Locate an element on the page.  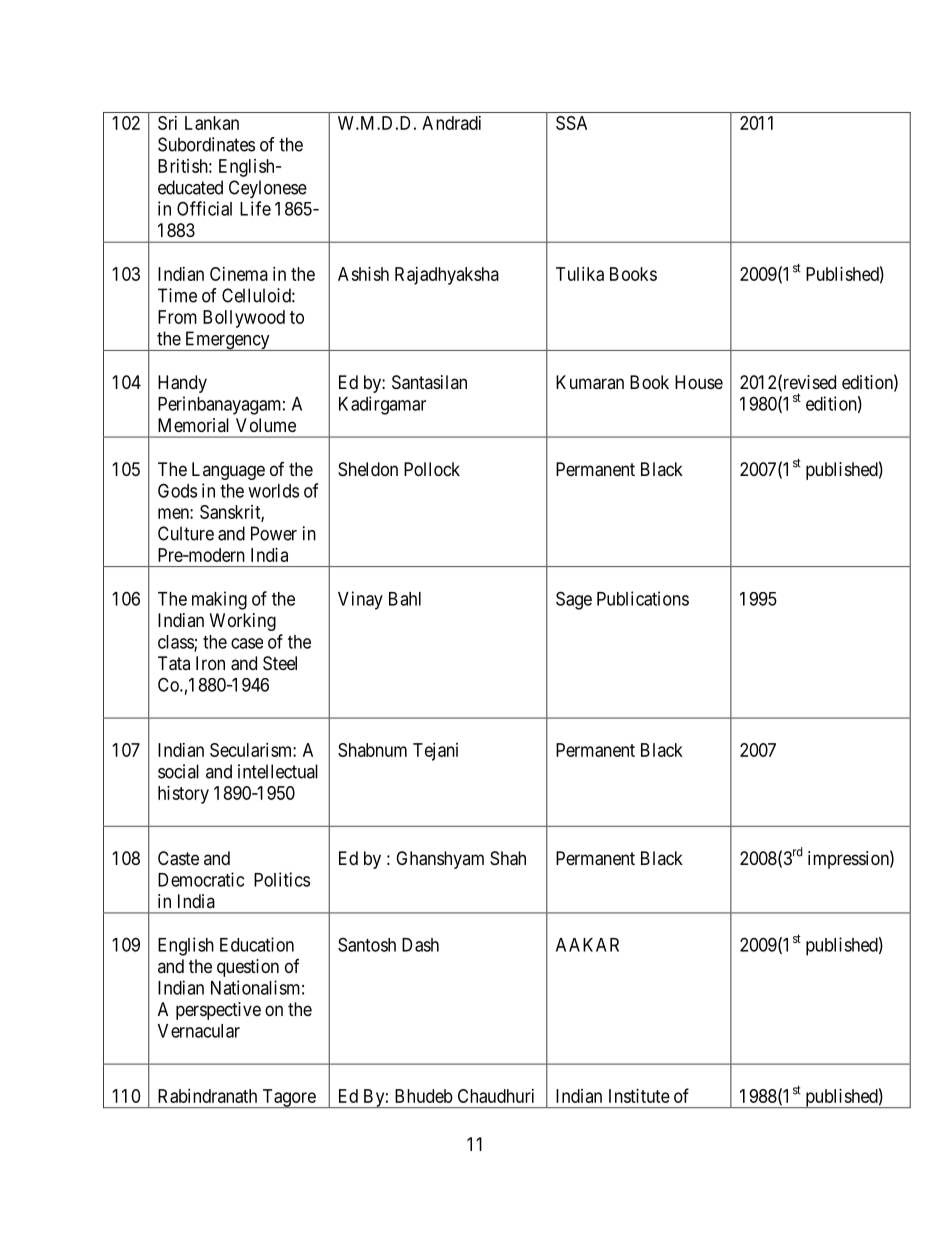
Institute is located at coordinates (639, 1096).
